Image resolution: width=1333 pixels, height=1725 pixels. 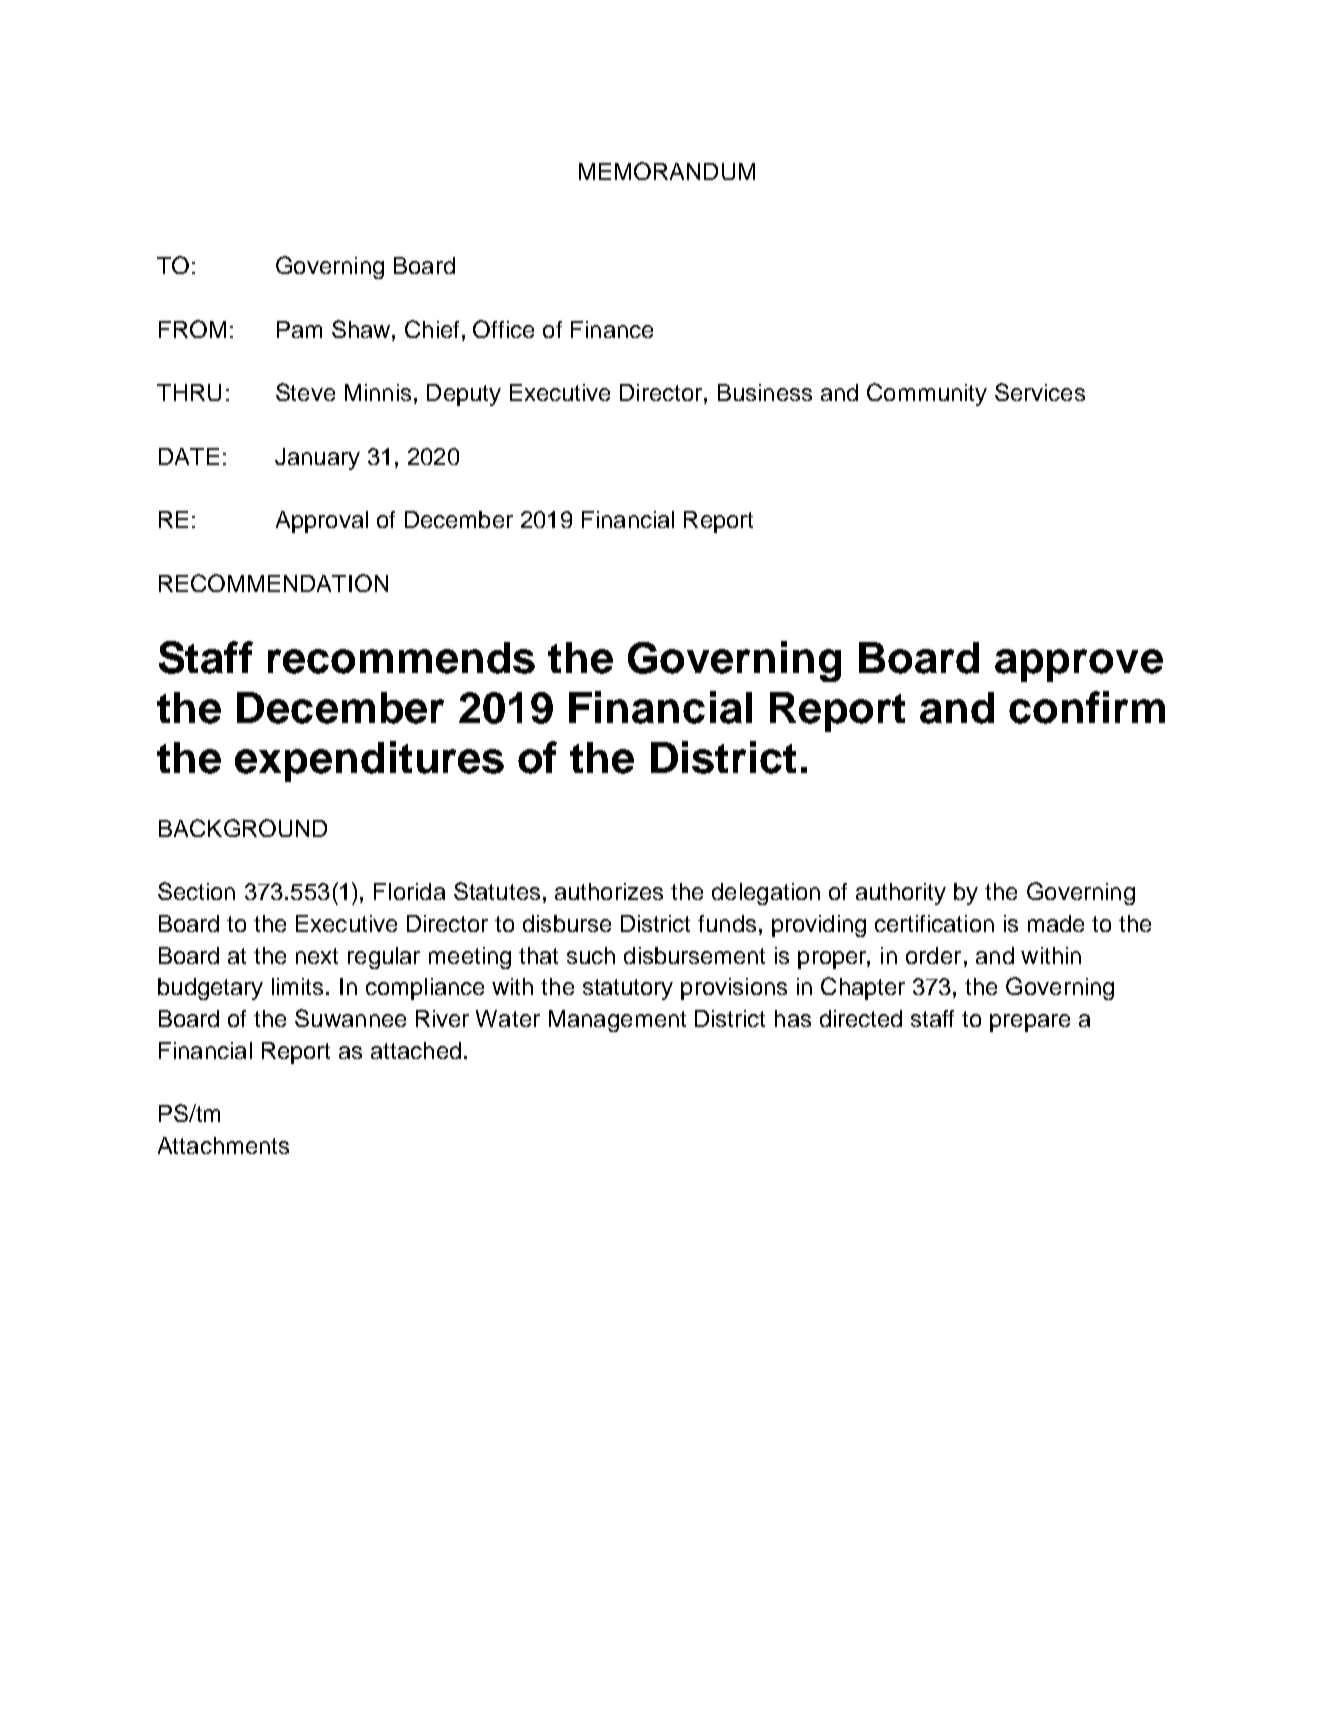 I want to click on Approval, so click(x=322, y=522).
